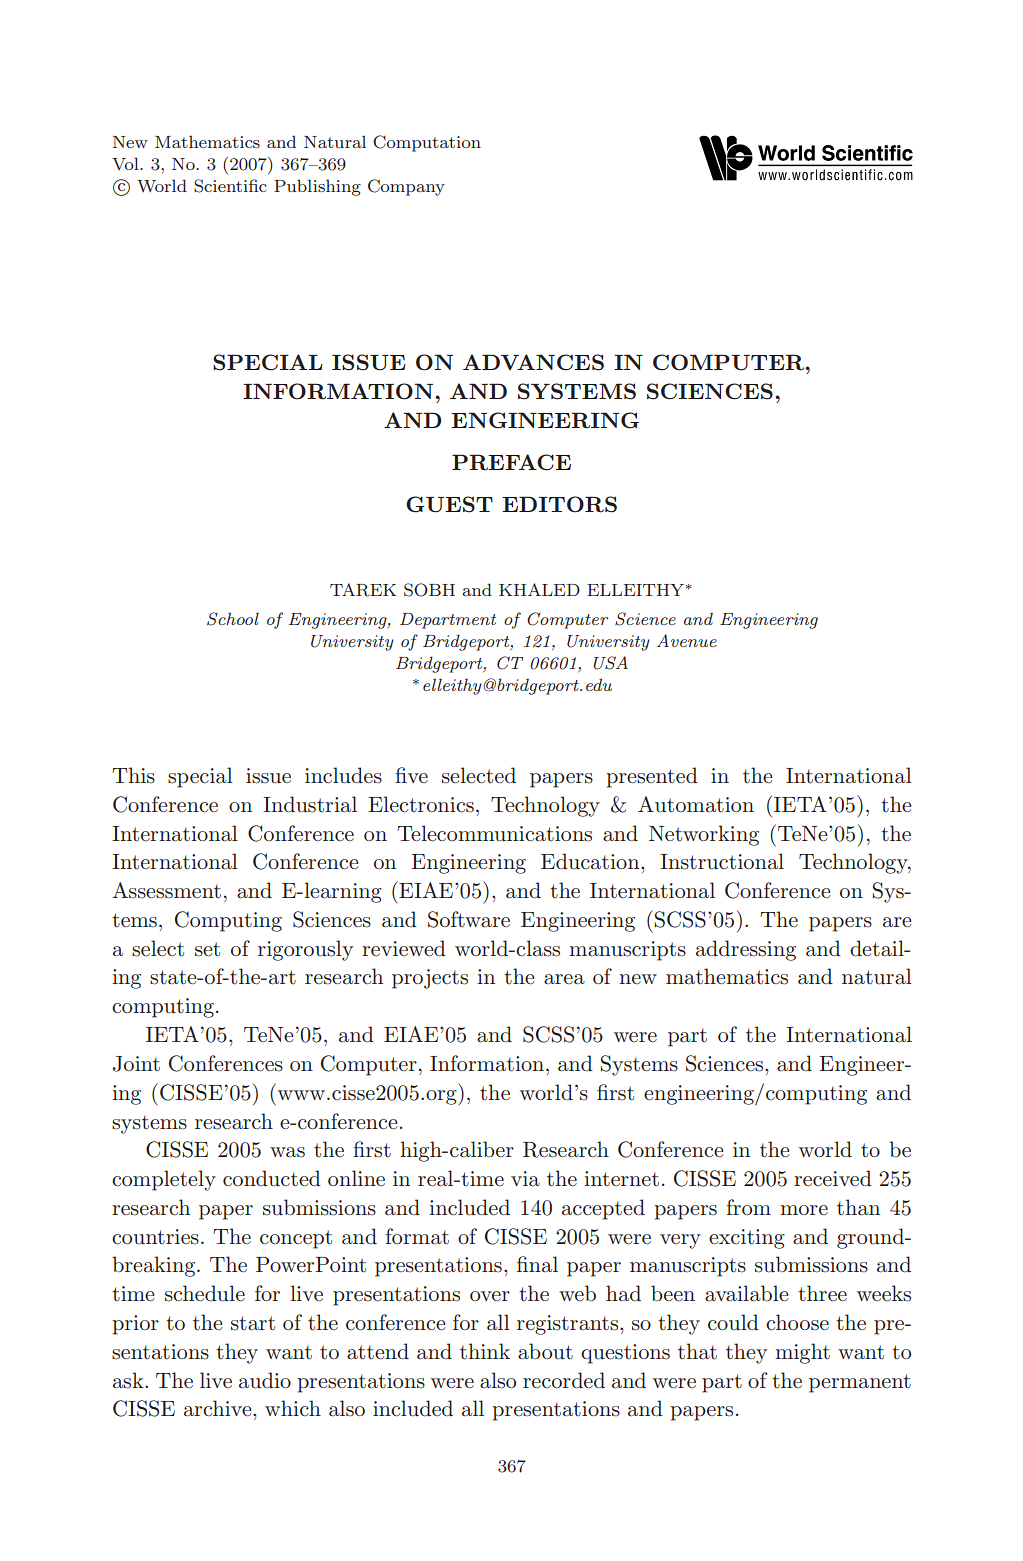  Describe the element at coordinates (687, 640) in the image. I see `Avenue` at that location.
